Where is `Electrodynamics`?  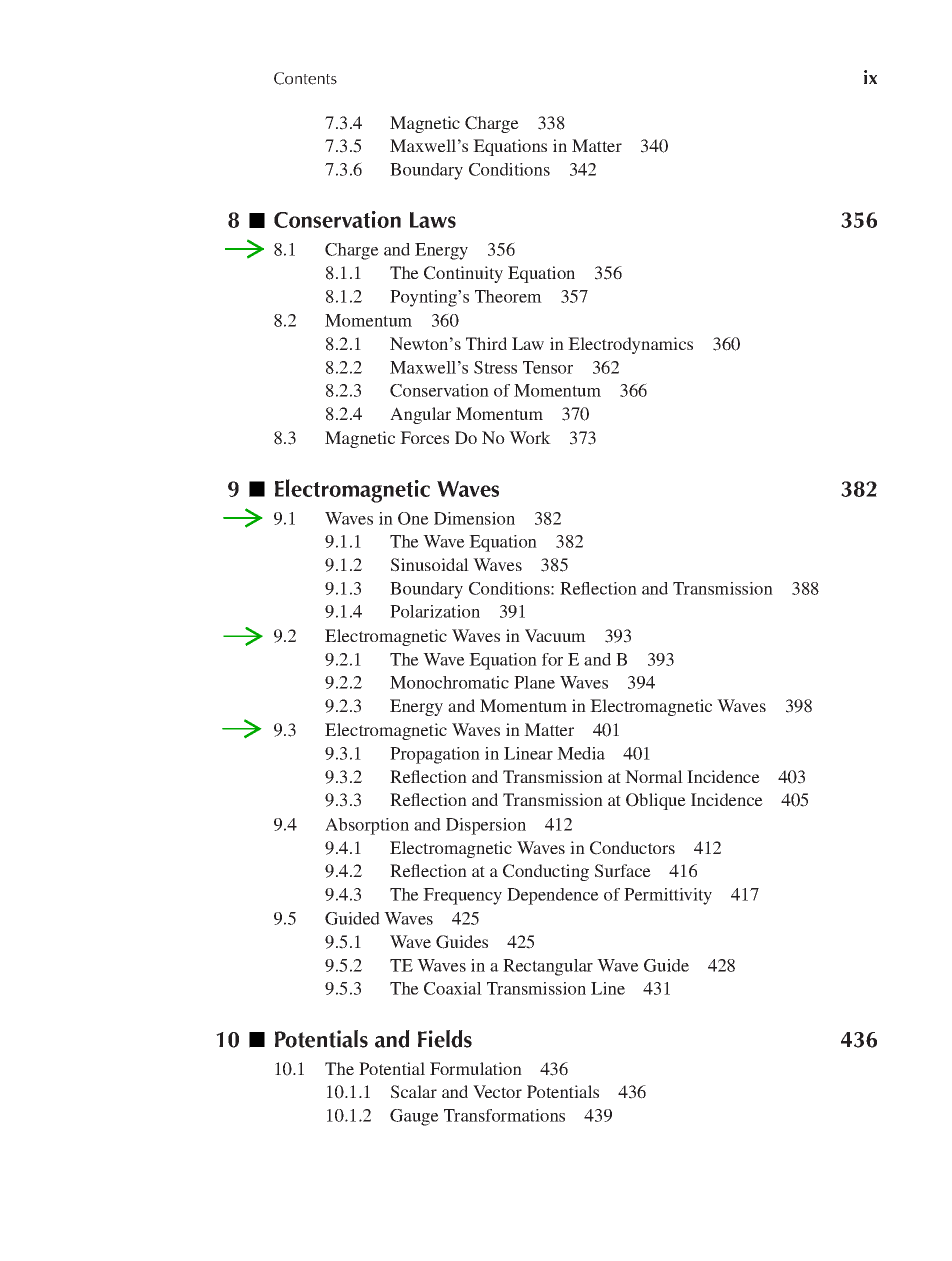 Electrodynamics is located at coordinates (630, 345).
